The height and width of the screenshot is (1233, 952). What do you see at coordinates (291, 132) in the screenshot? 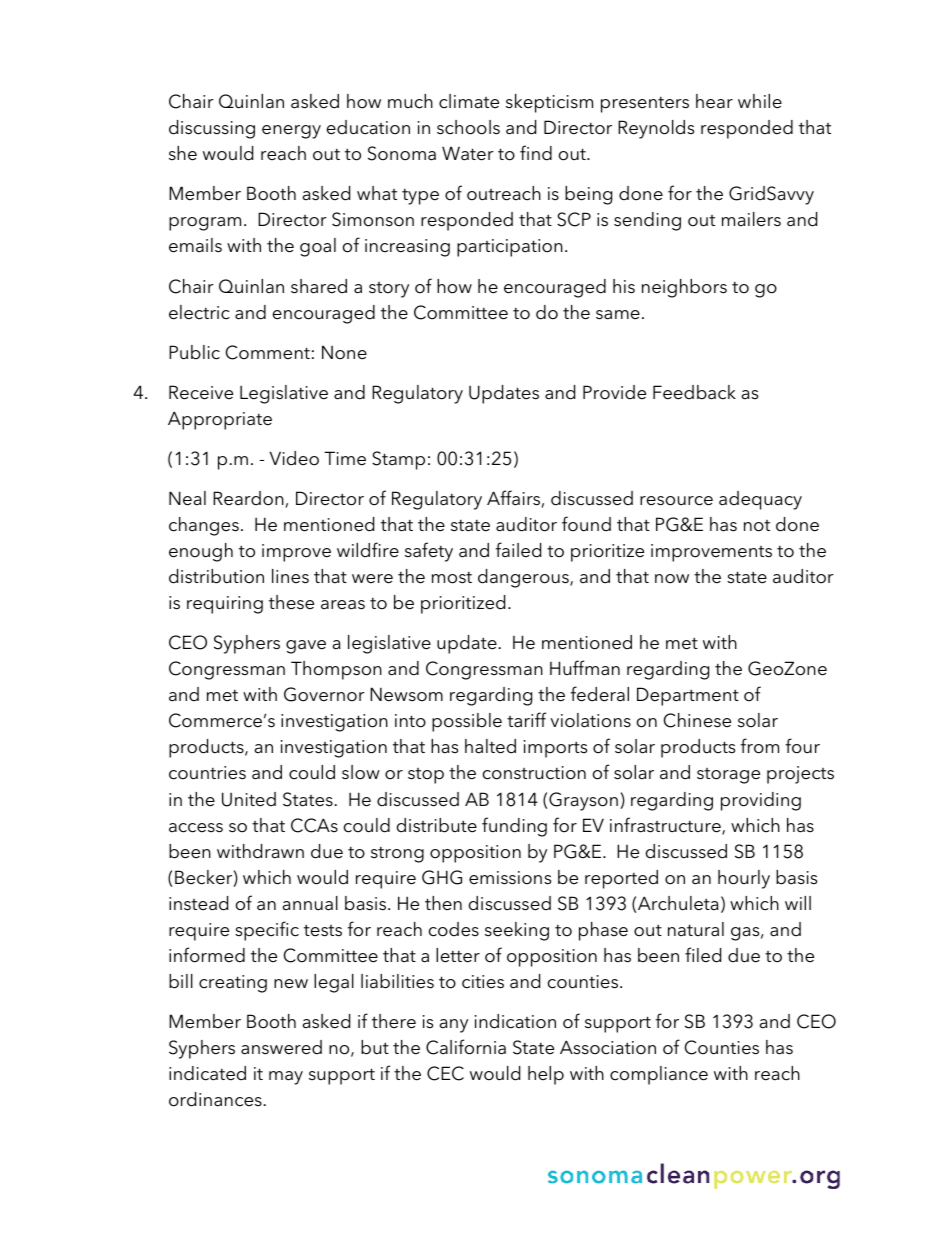
I see `energy` at bounding box center [291, 132].
